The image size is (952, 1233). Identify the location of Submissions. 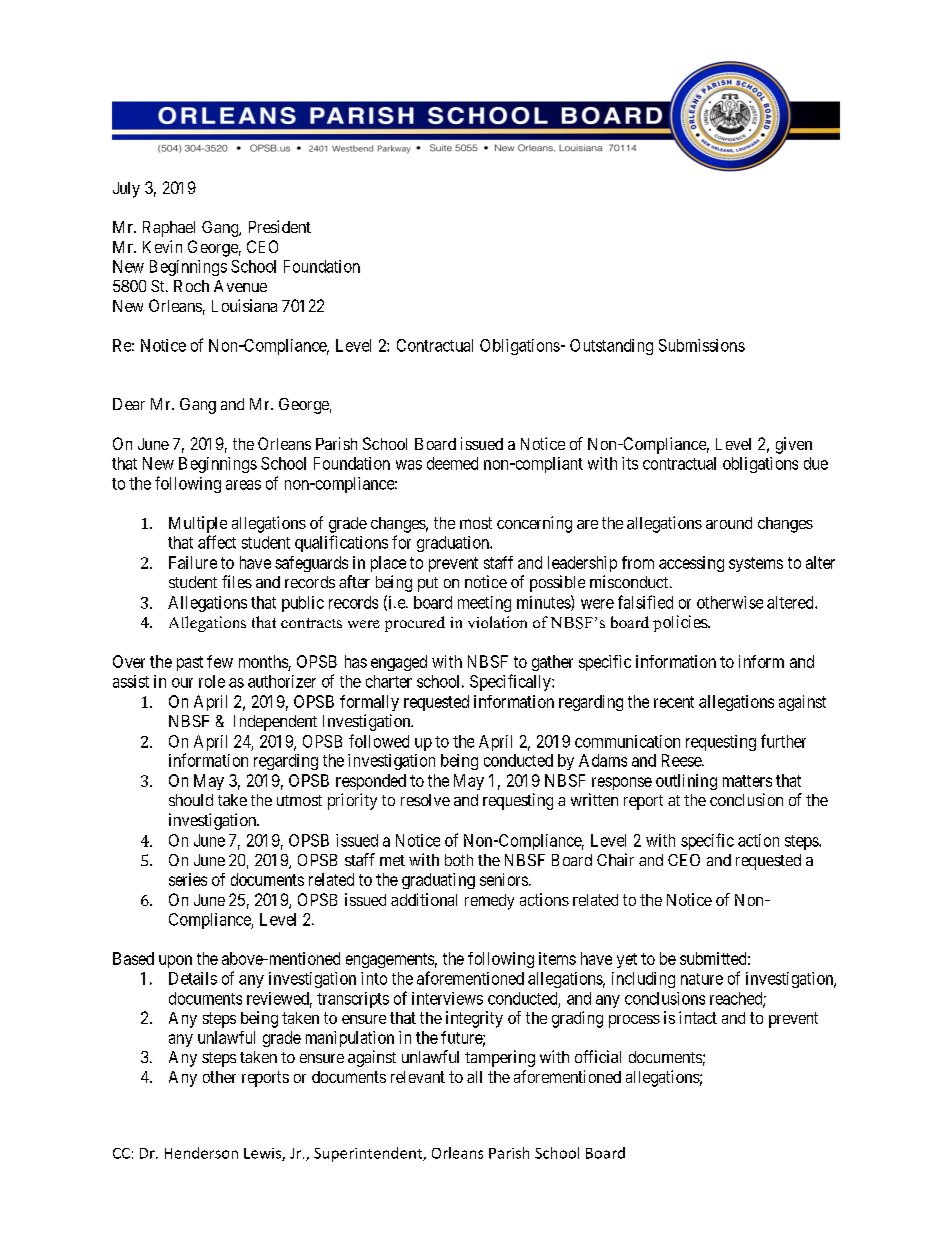
(702, 345).
